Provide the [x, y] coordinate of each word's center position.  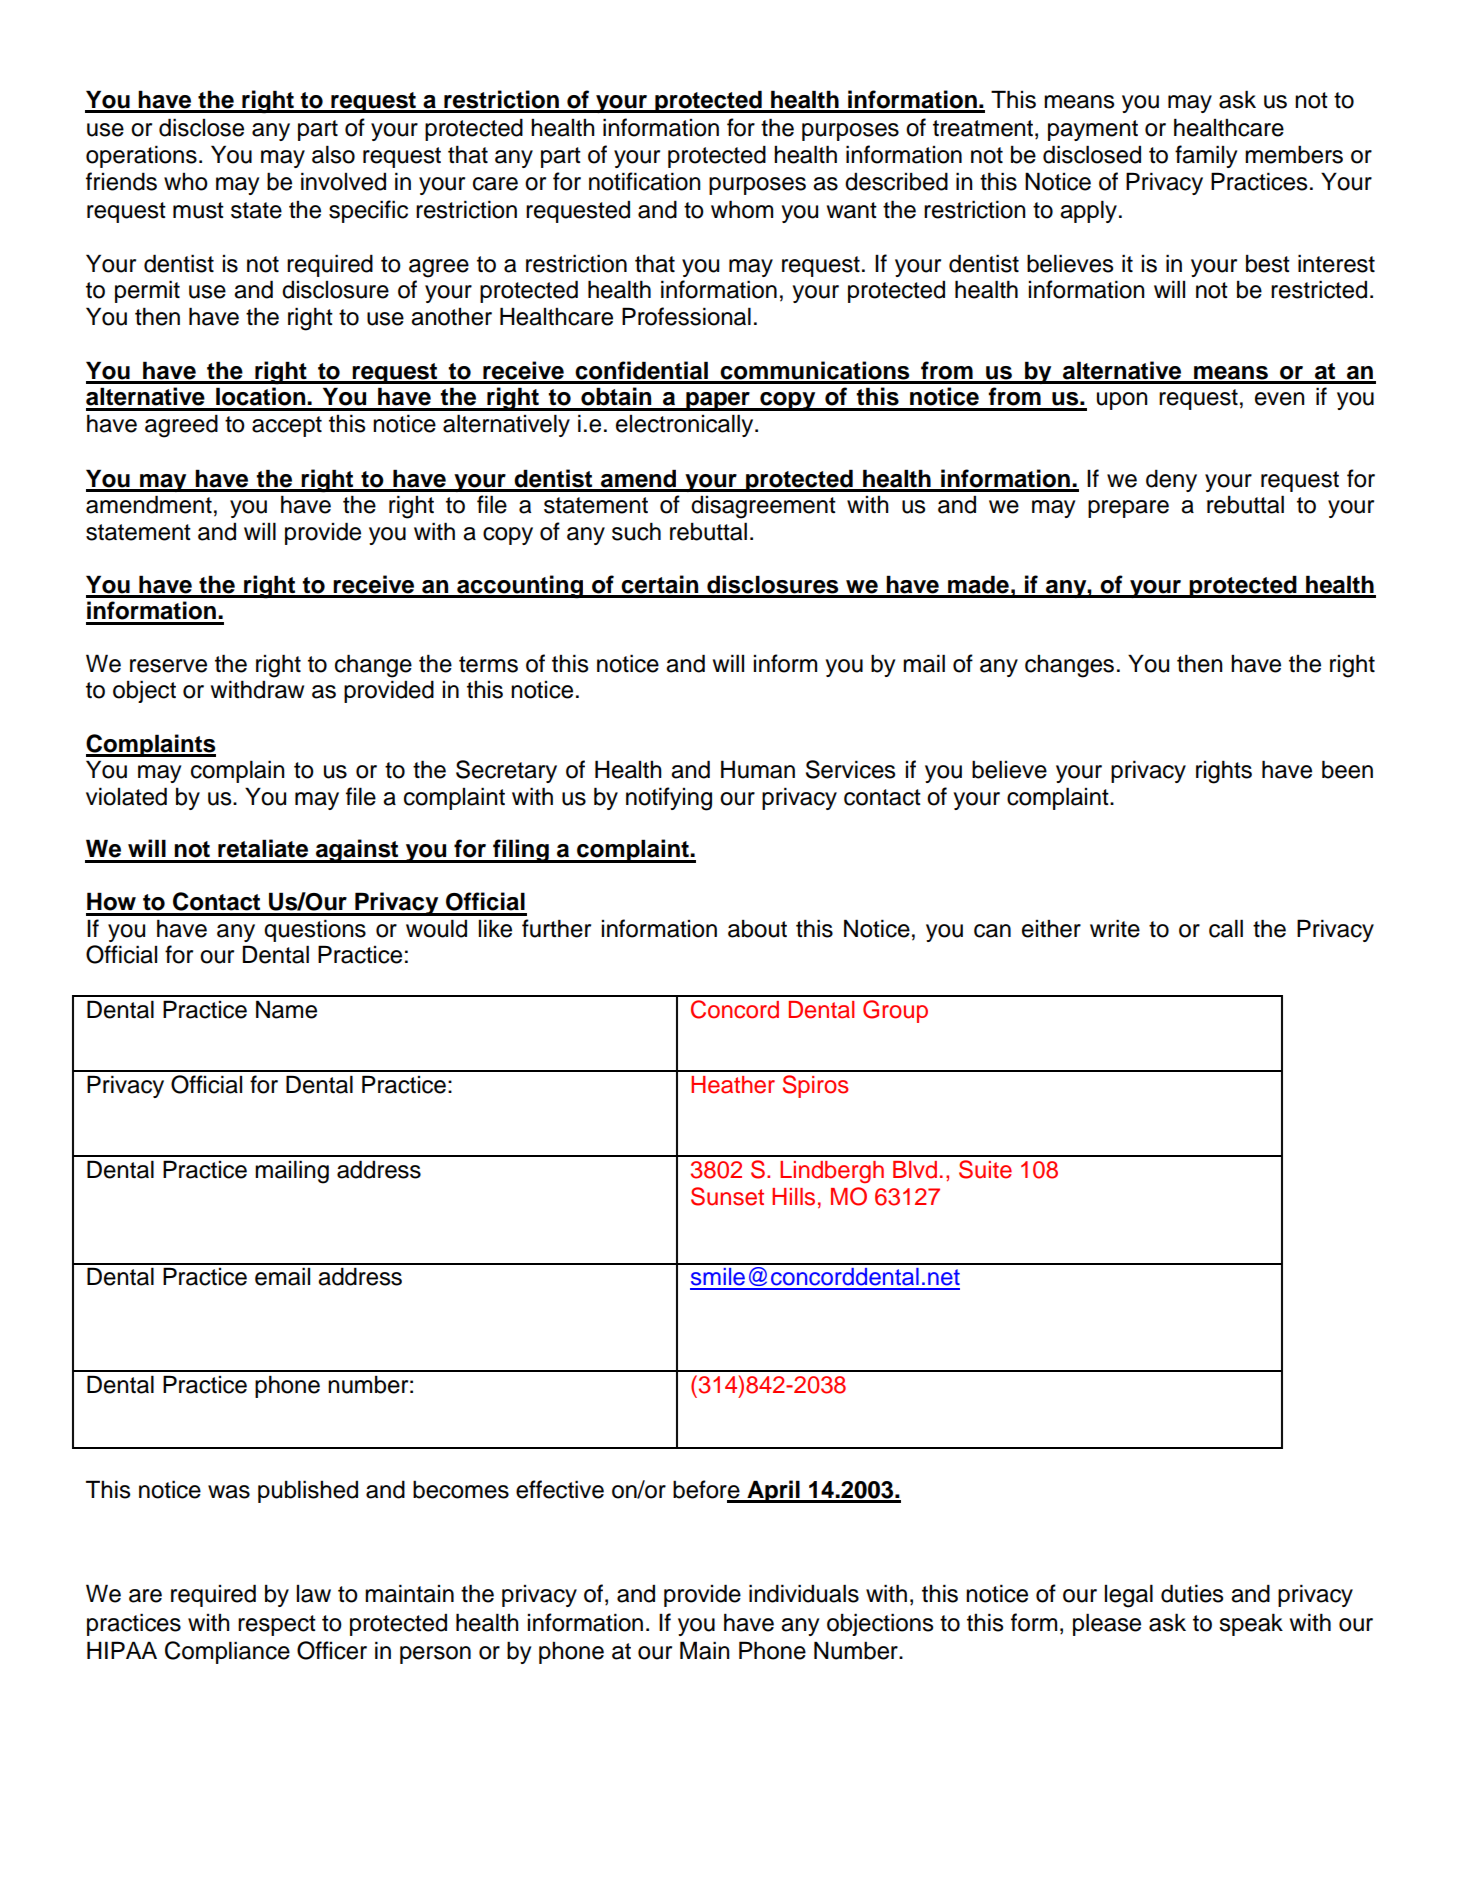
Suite [985, 1169]
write [1115, 928]
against [357, 851]
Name [286, 1009]
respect [277, 1625]
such [636, 531]
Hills [793, 1197]
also [333, 154]
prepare [1128, 509]
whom [742, 209]
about [757, 929]
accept [287, 426]
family [1206, 156]
